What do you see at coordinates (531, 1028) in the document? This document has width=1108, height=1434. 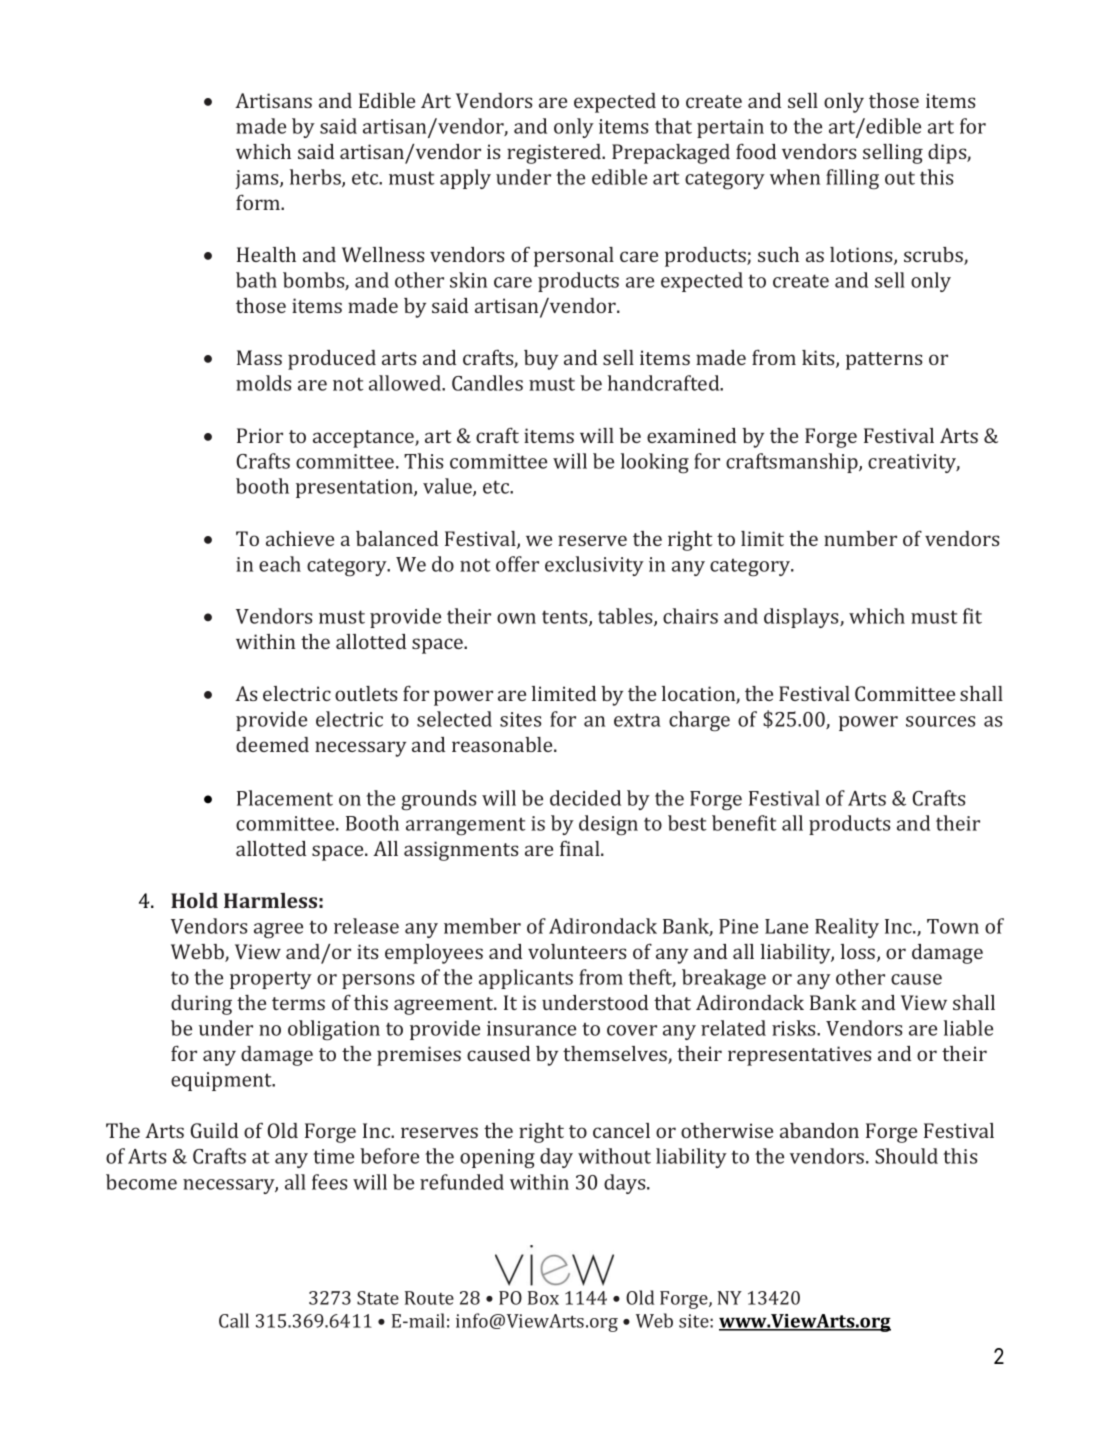 I see `insurance` at bounding box center [531, 1028].
